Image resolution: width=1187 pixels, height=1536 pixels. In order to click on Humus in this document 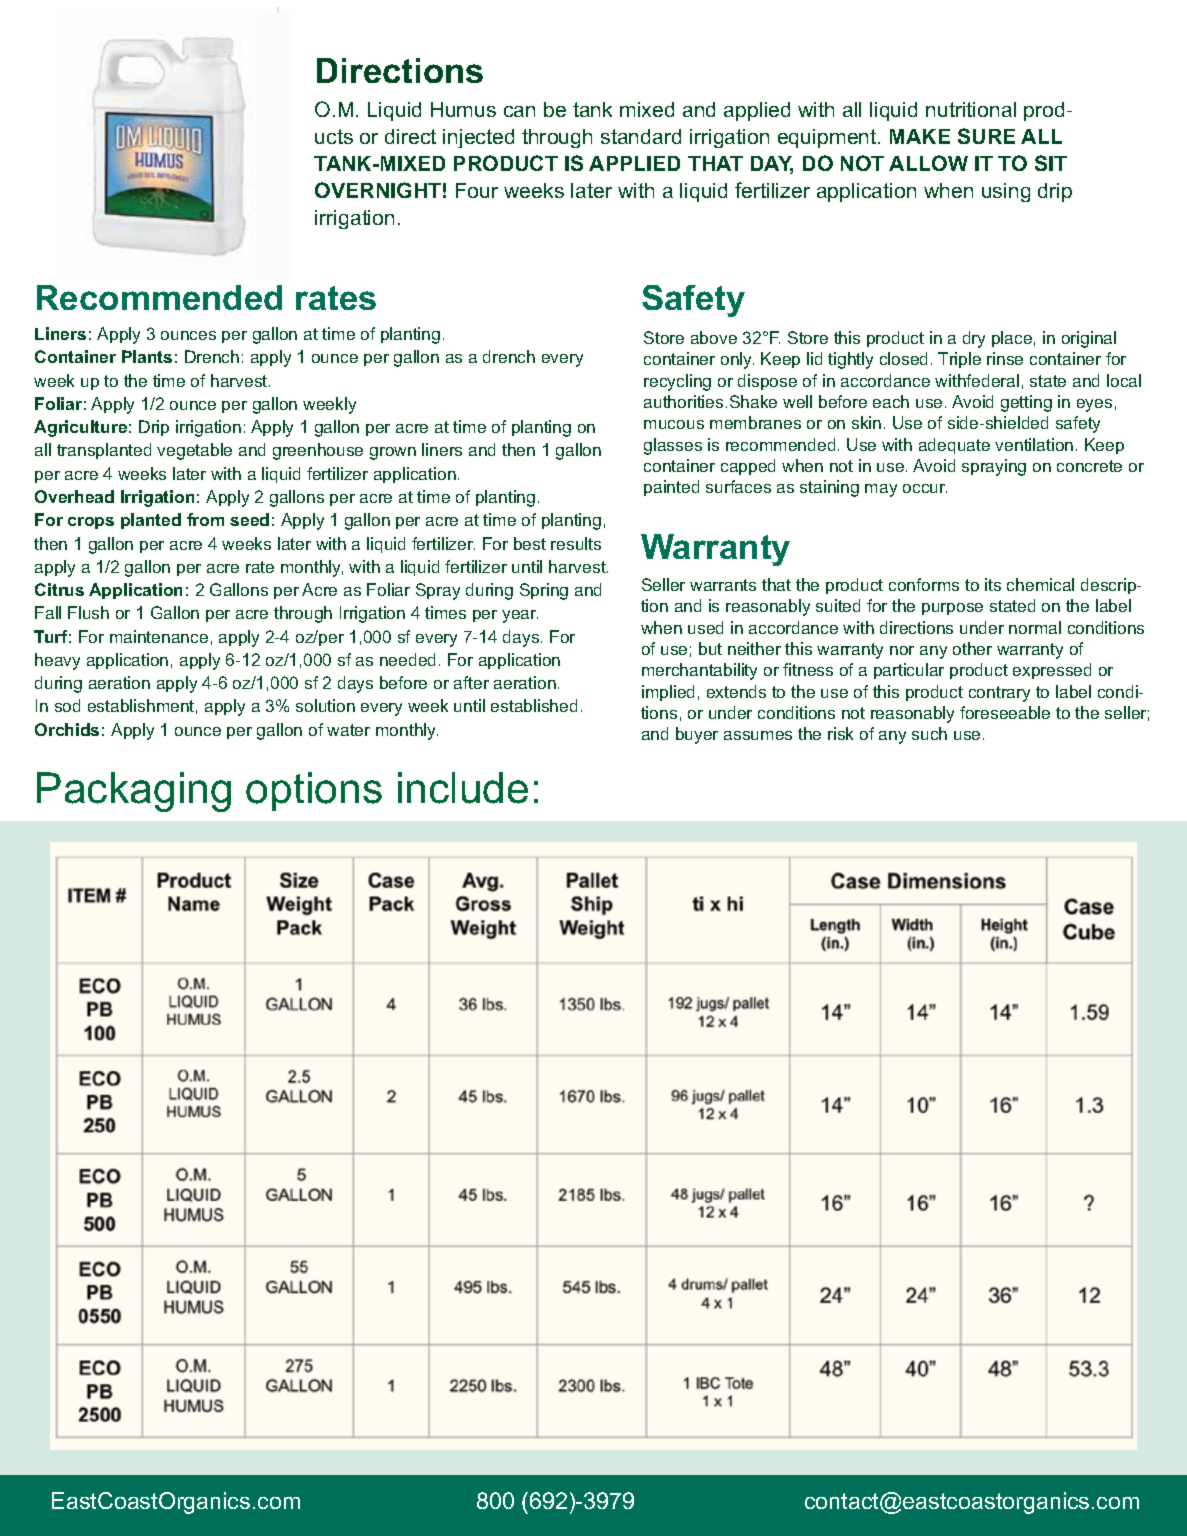, I will do `click(463, 109)`.
